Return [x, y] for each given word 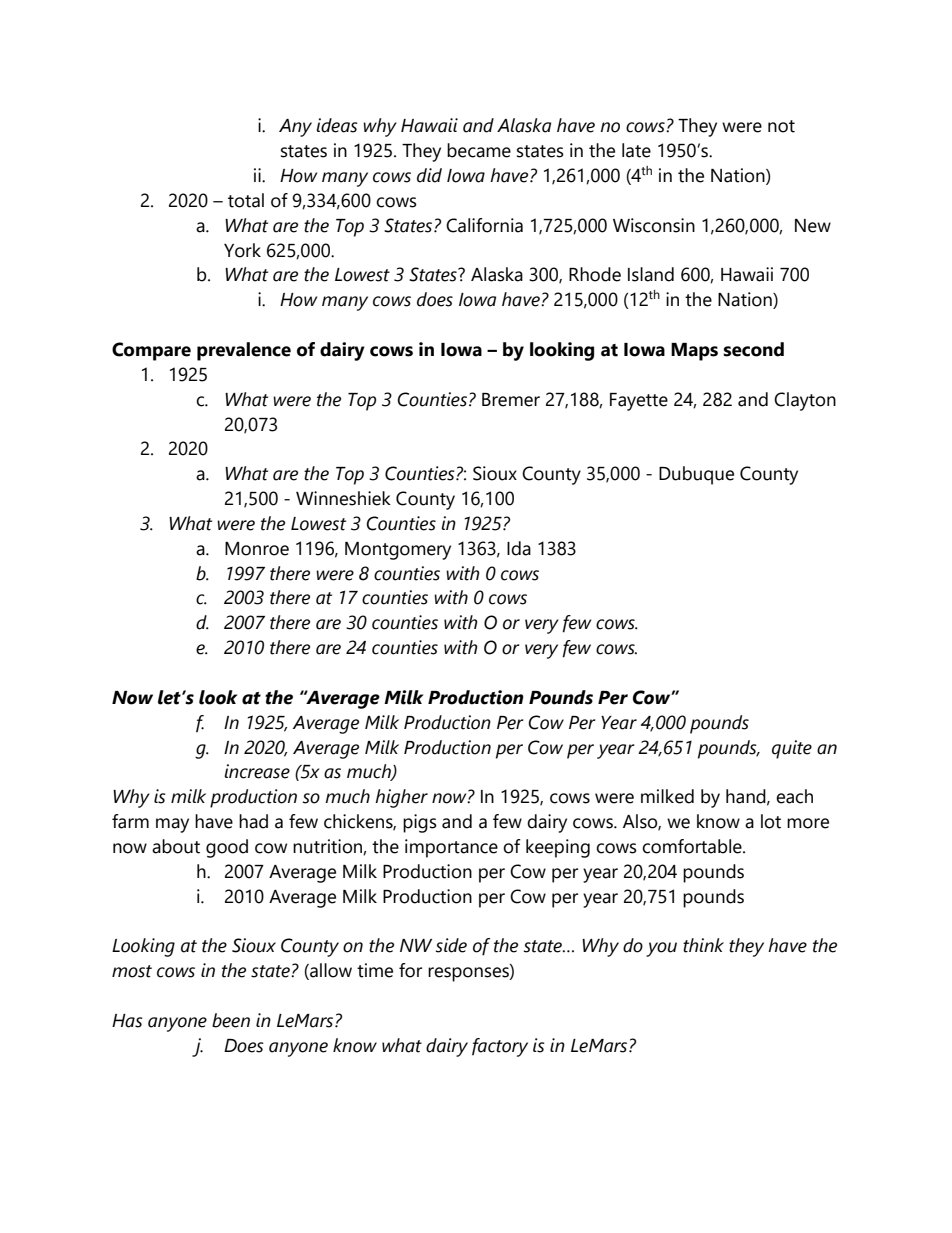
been [231, 1020]
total [246, 200]
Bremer [511, 400]
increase [257, 771]
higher [401, 798]
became [479, 150]
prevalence [244, 351]
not [781, 126]
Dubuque [696, 475]
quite [792, 749]
